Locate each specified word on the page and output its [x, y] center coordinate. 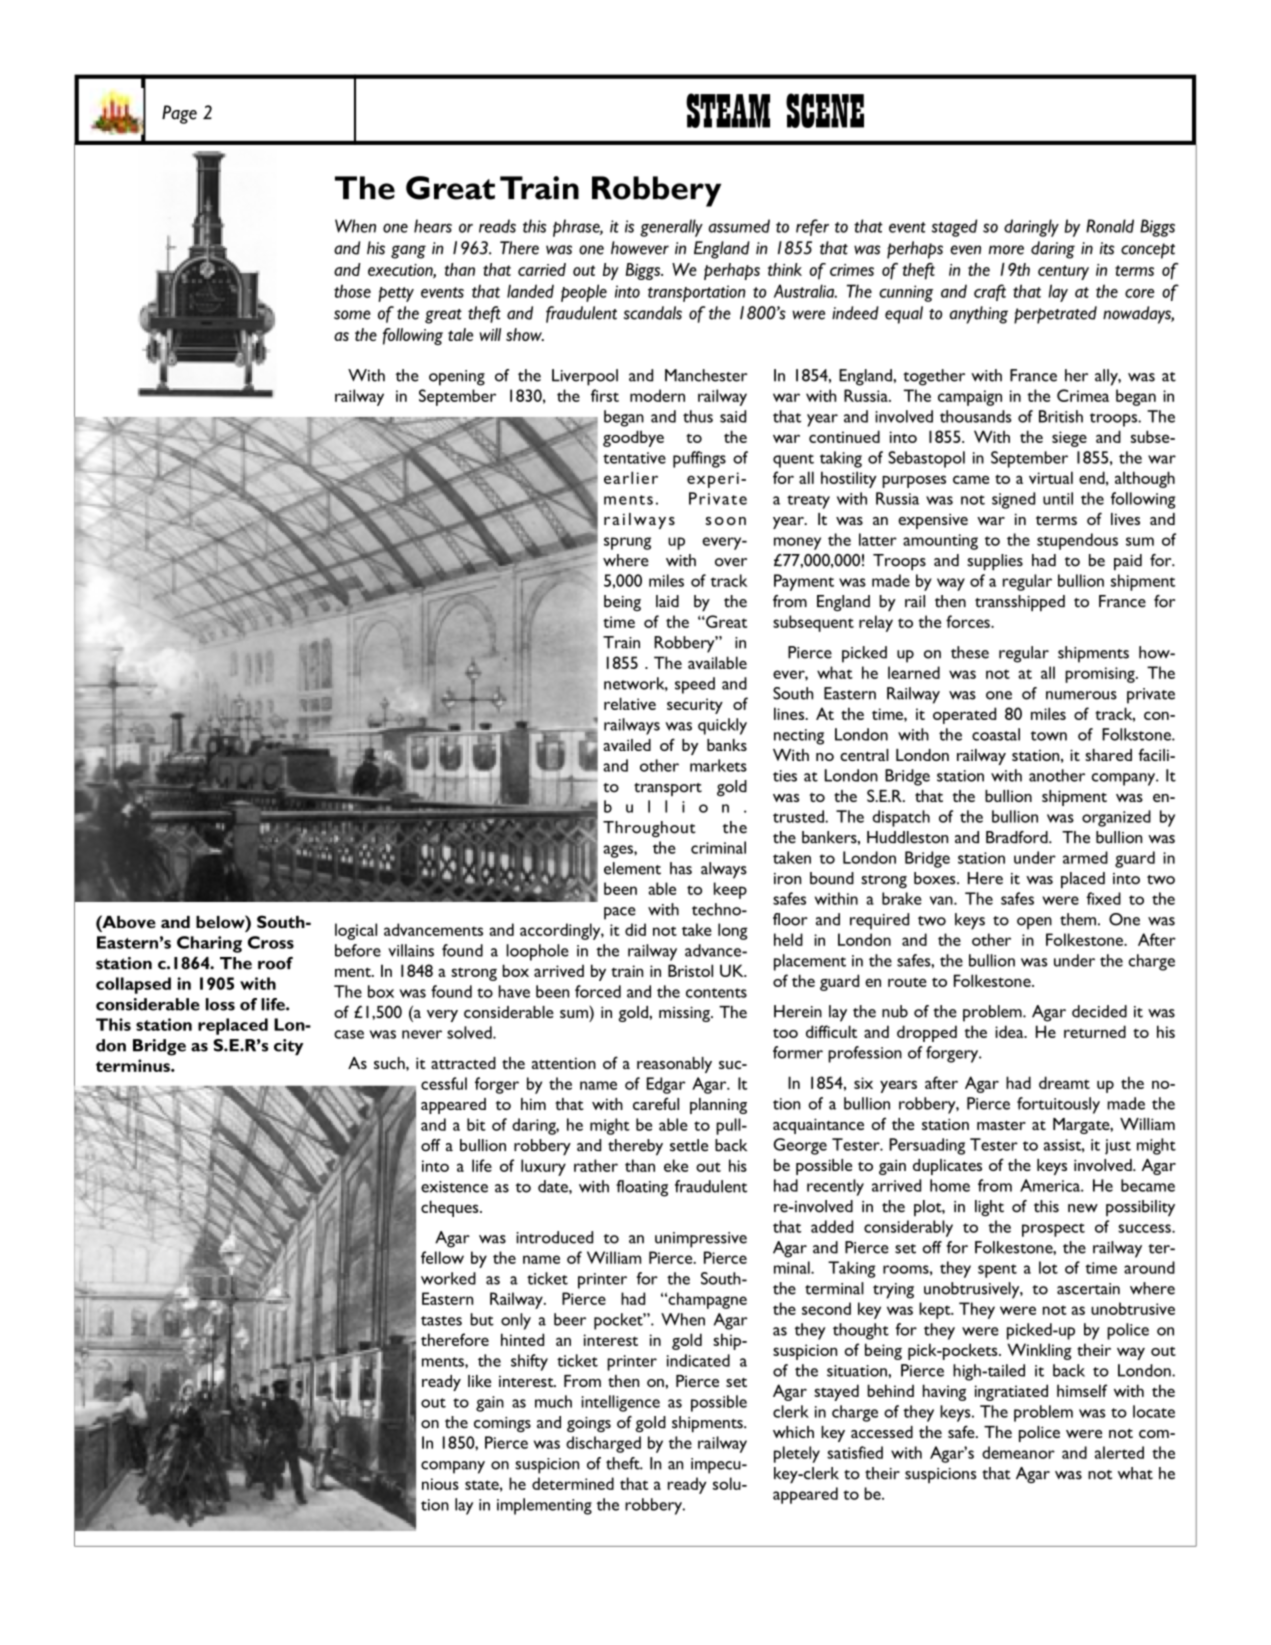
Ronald [1110, 226]
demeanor [1018, 1452]
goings [589, 1424]
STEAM [728, 110]
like [479, 1381]
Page [179, 114]
